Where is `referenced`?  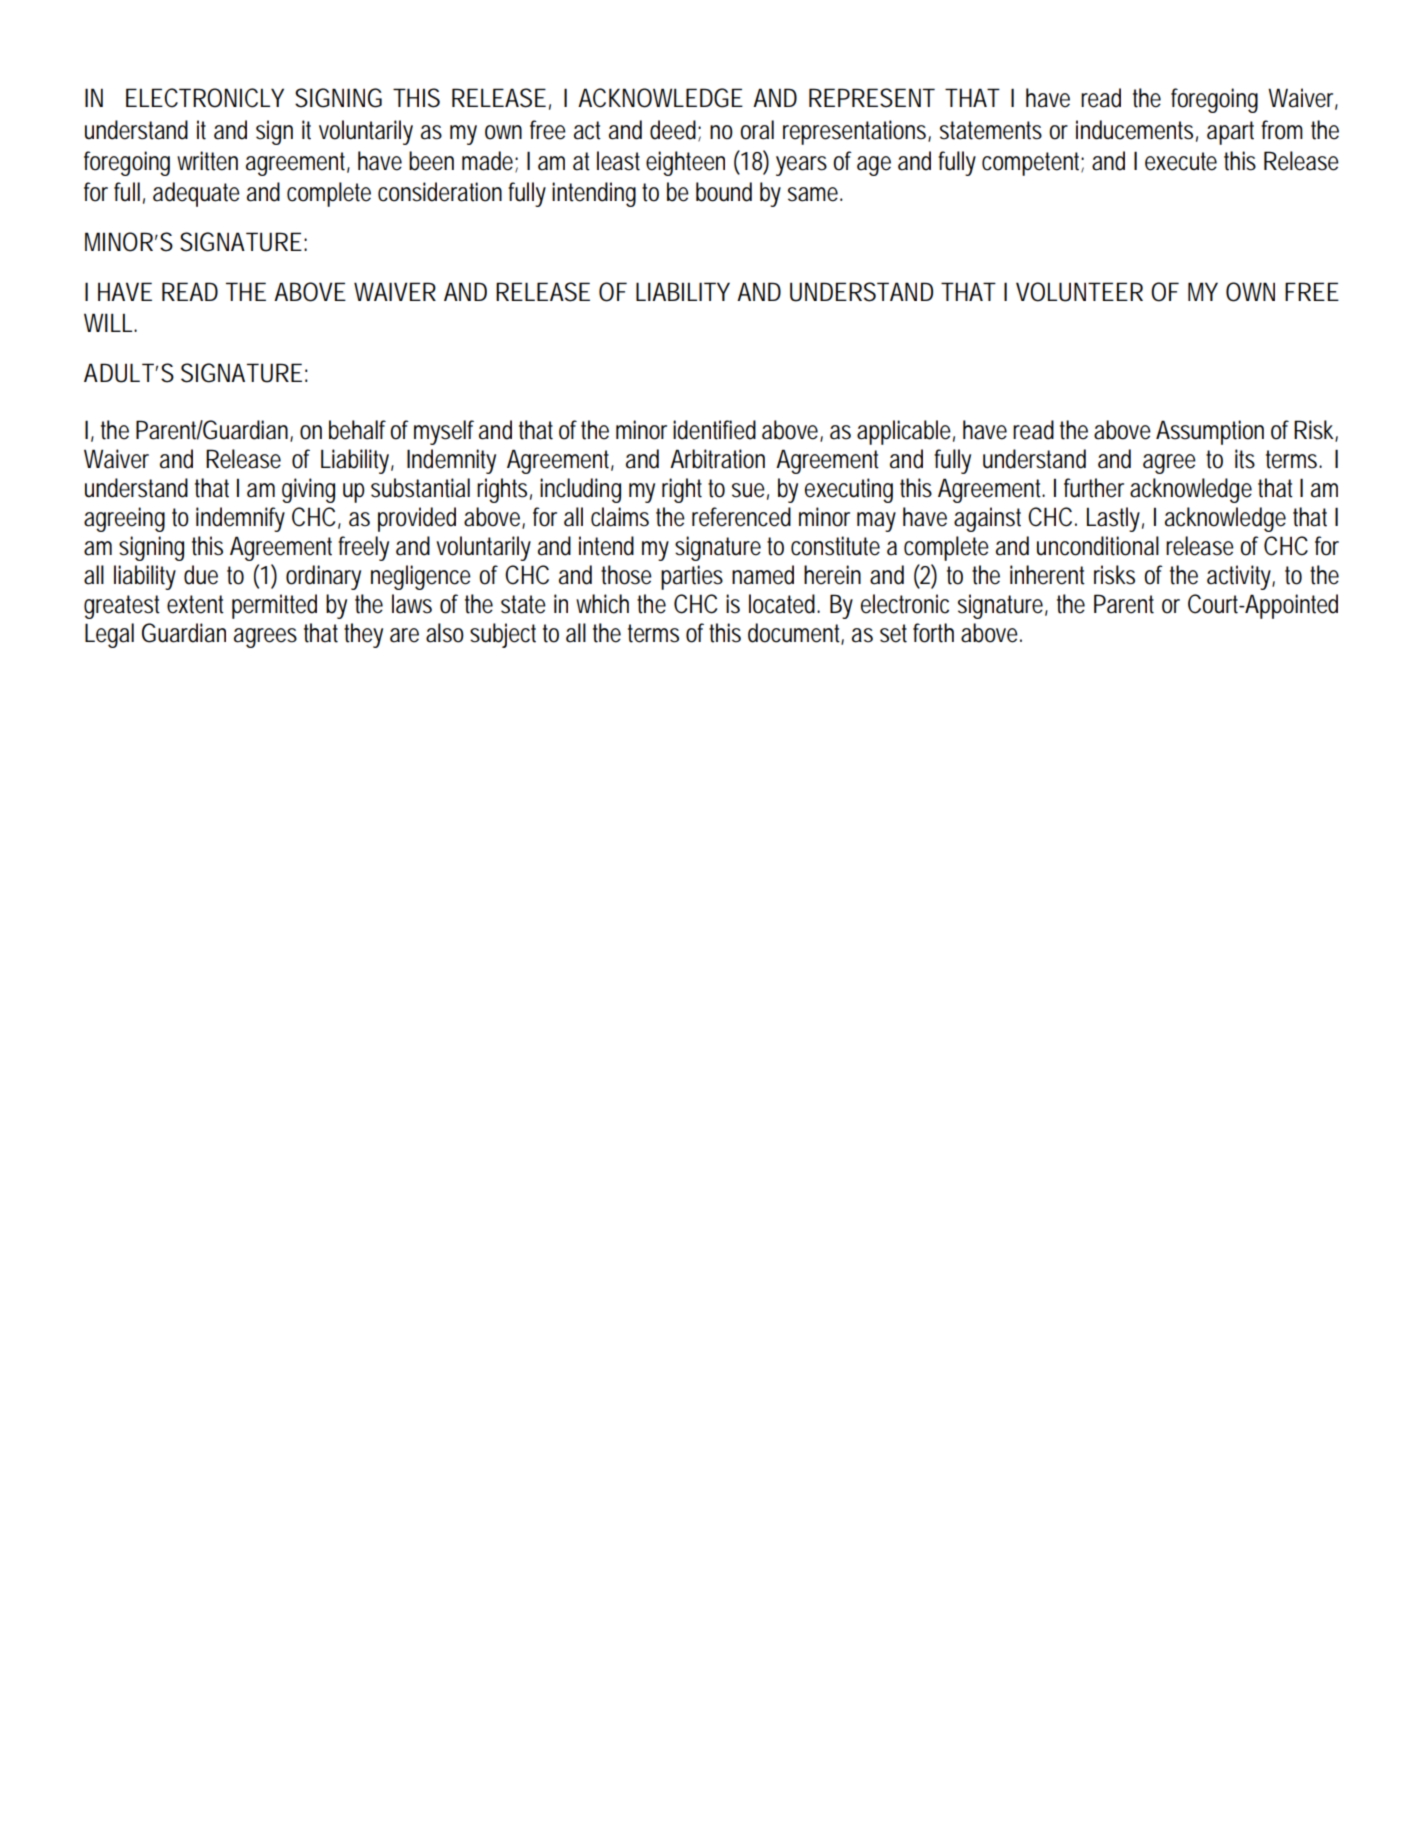 referenced is located at coordinates (741, 517).
